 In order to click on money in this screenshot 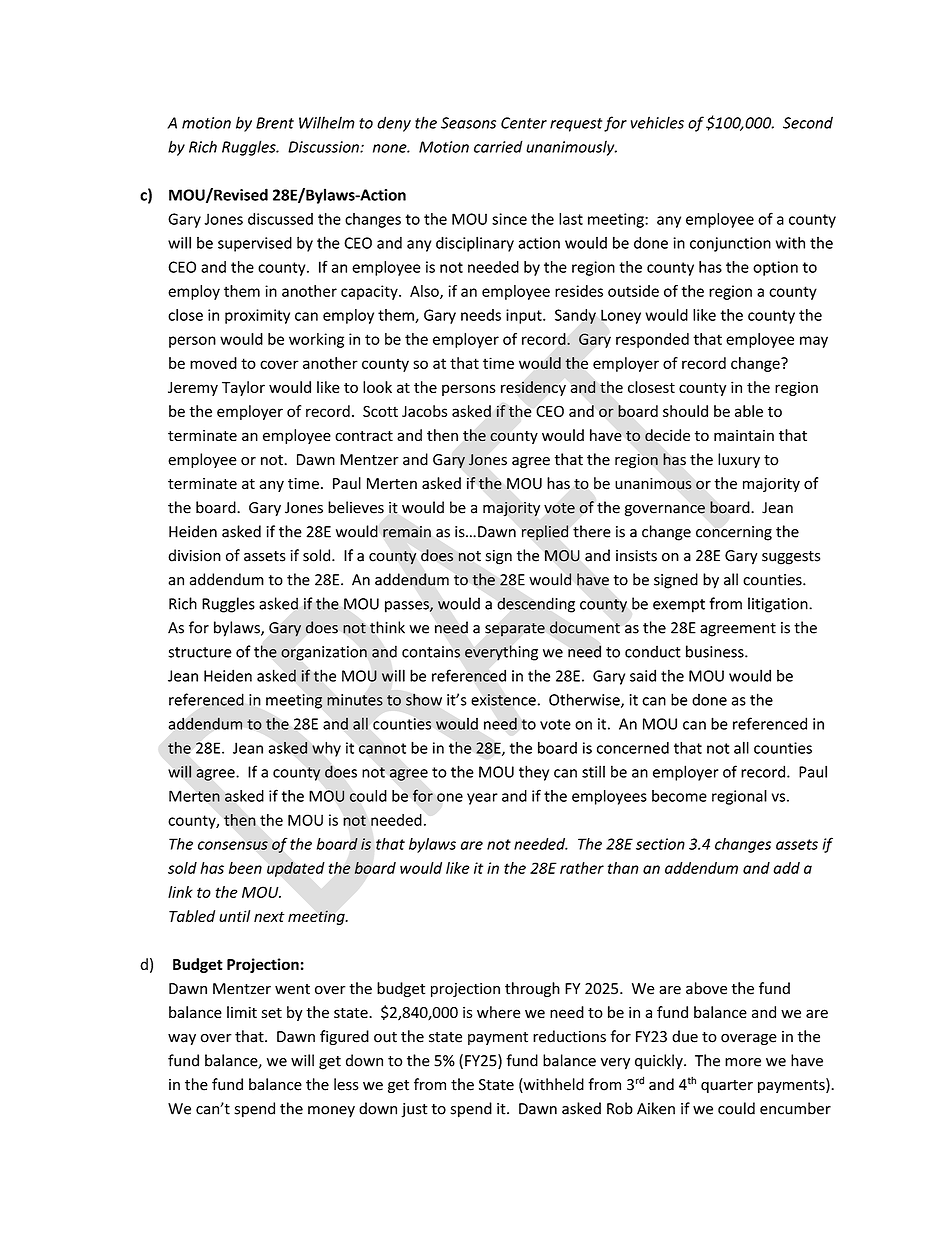, I will do `click(331, 1112)`.
